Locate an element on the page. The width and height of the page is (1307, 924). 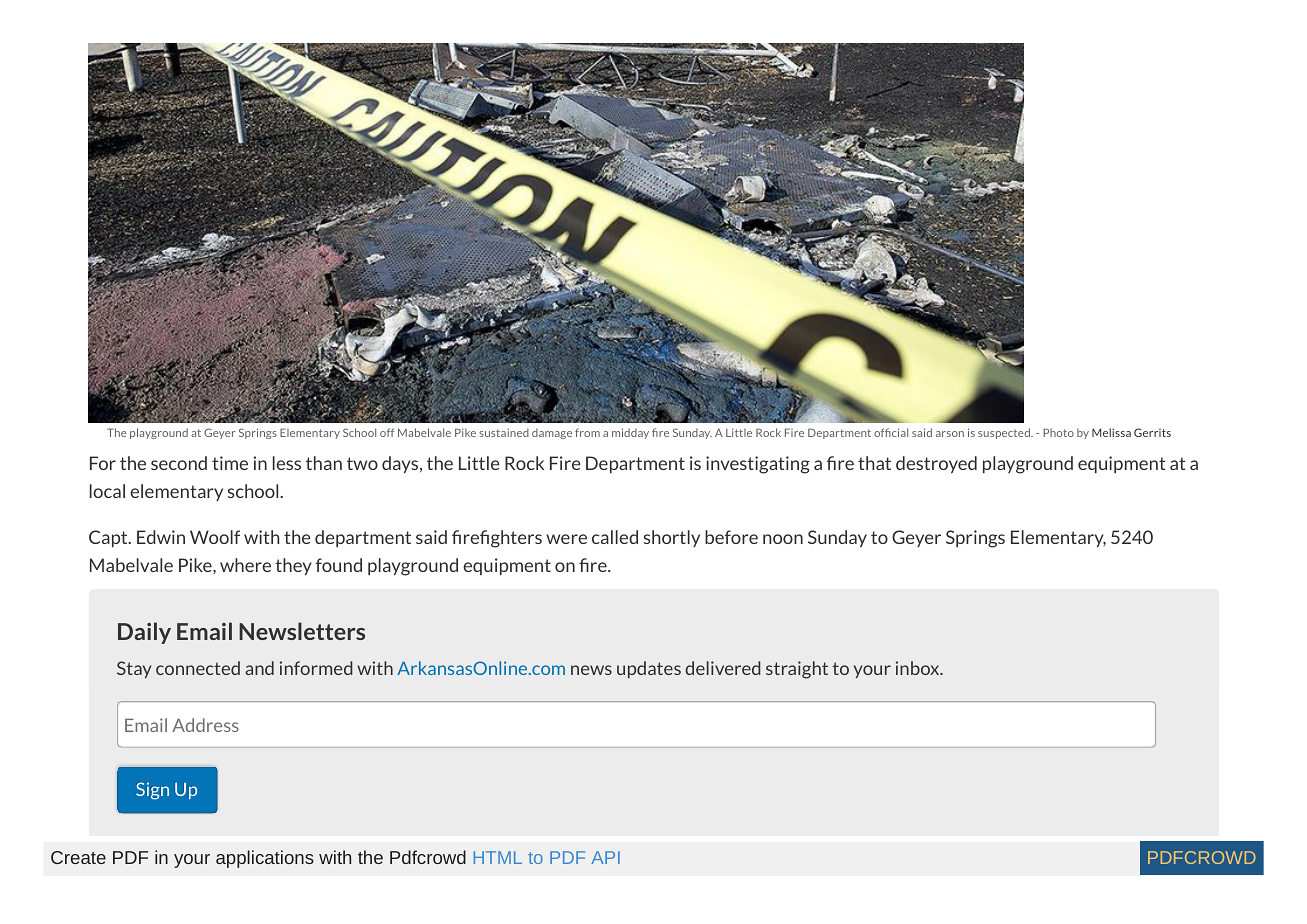
called is located at coordinates (615, 537).
